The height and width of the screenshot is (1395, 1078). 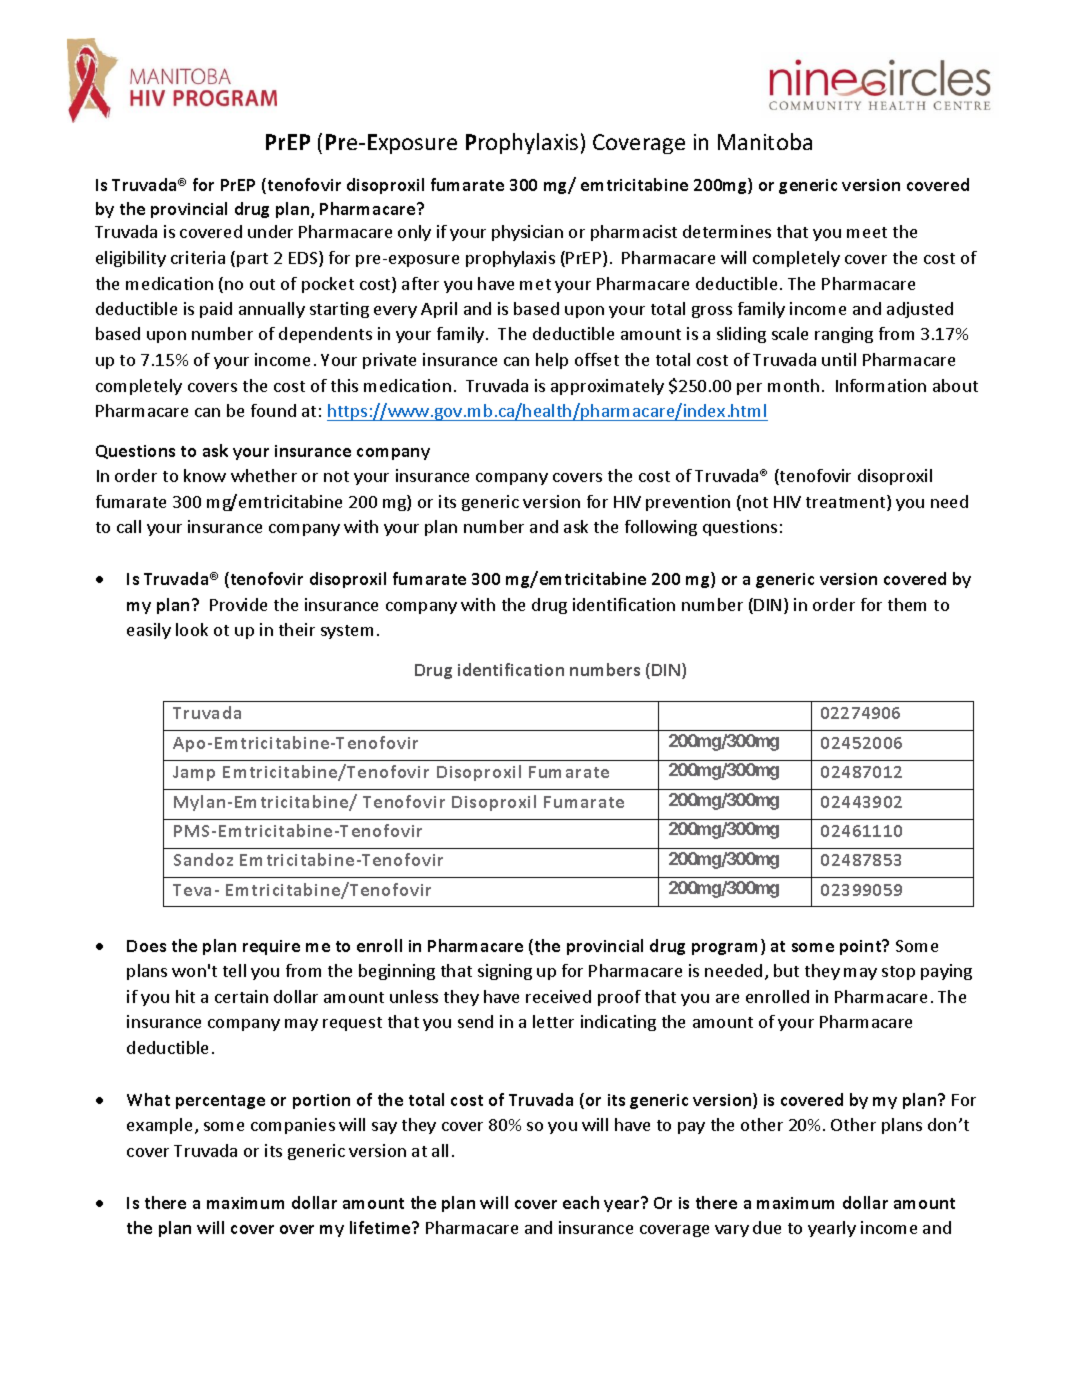 I want to click on Sandoz, so click(x=203, y=859).
